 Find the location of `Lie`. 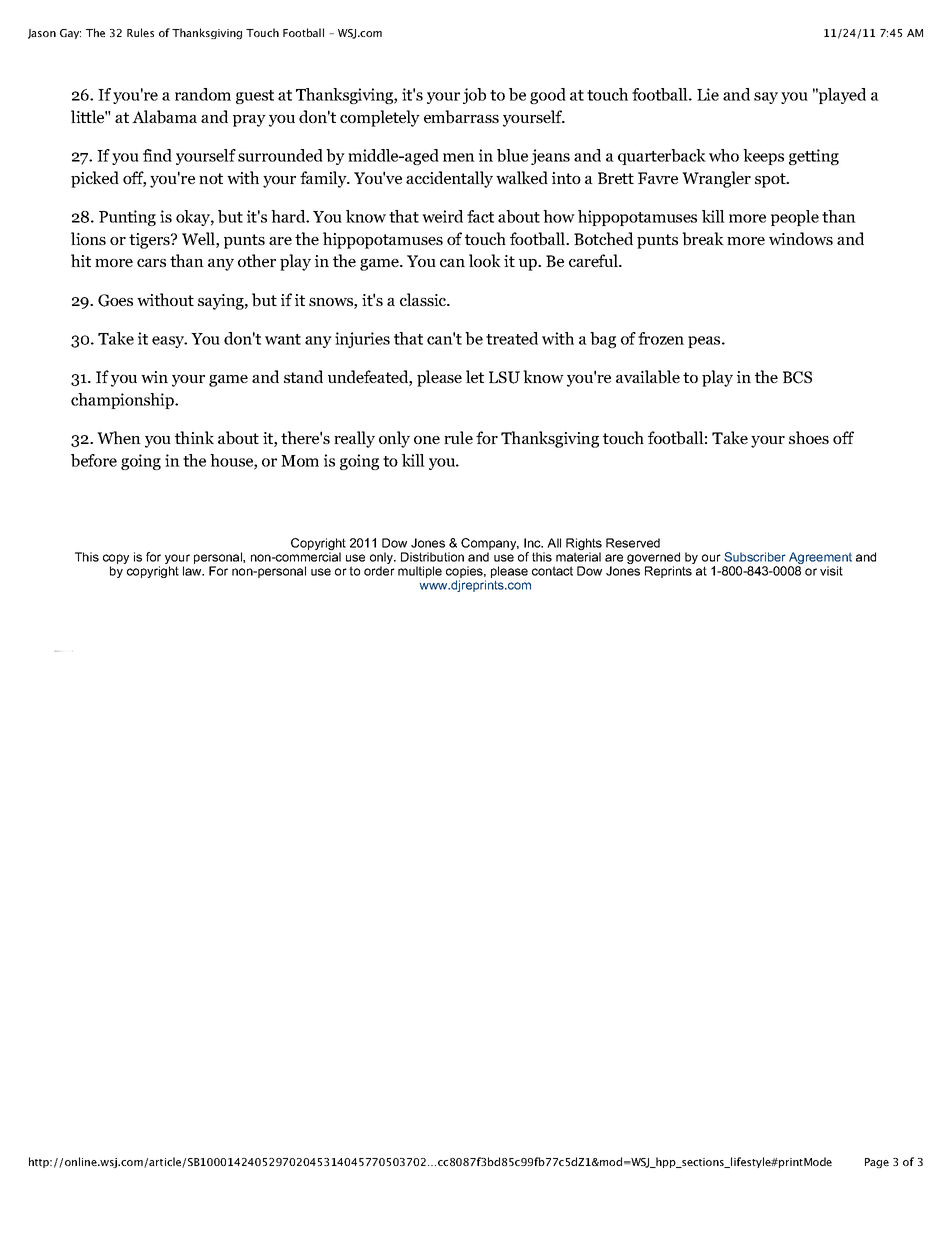

Lie is located at coordinates (708, 94).
